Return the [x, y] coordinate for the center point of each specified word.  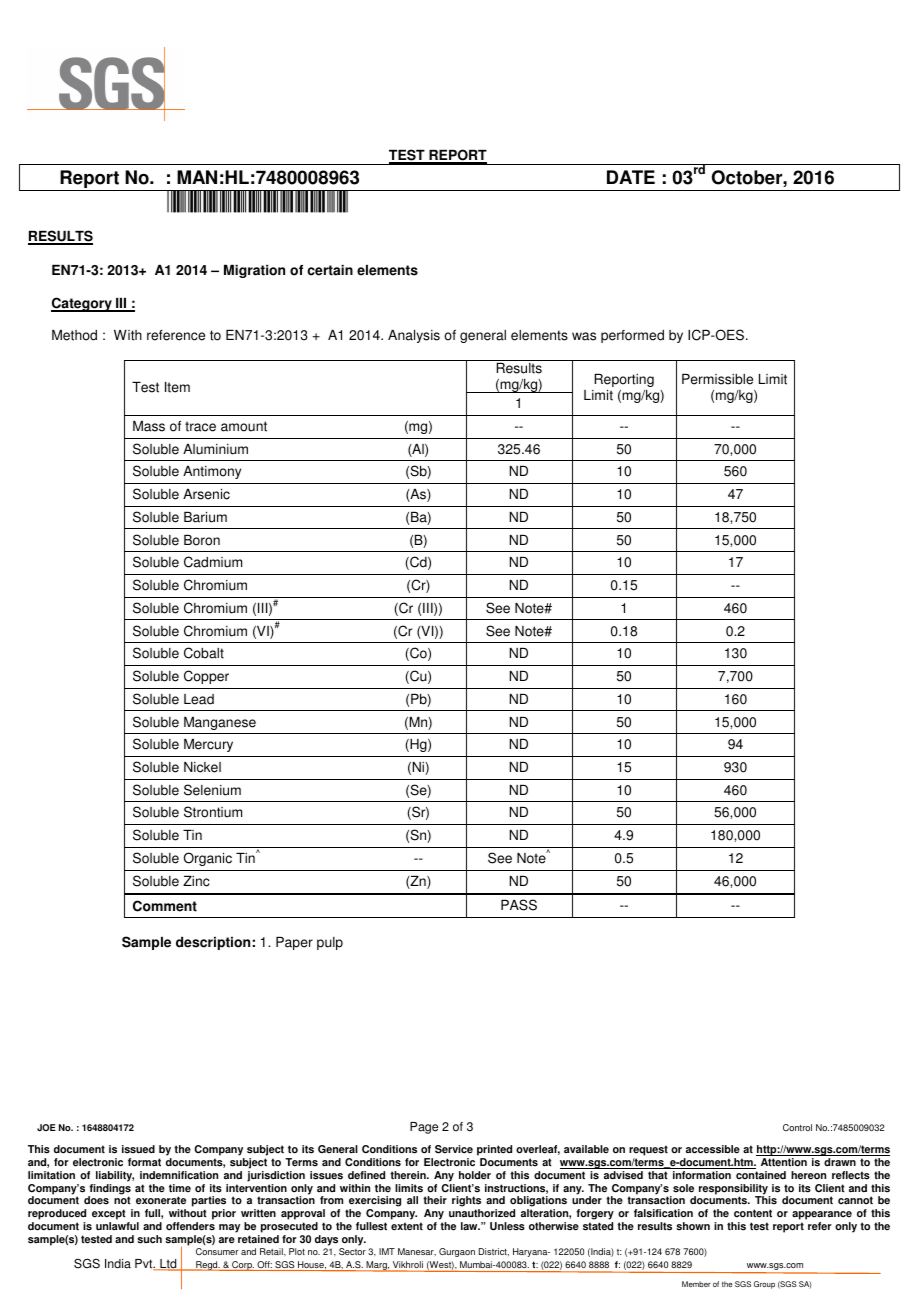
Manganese [220, 723]
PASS [519, 905]
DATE [631, 177]
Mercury [208, 745]
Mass [149, 426]
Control [797, 1127]
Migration [254, 271]
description [213, 943]
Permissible [717, 379]
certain [330, 270]
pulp [330, 943]
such [149, 1239]
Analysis [414, 336]
